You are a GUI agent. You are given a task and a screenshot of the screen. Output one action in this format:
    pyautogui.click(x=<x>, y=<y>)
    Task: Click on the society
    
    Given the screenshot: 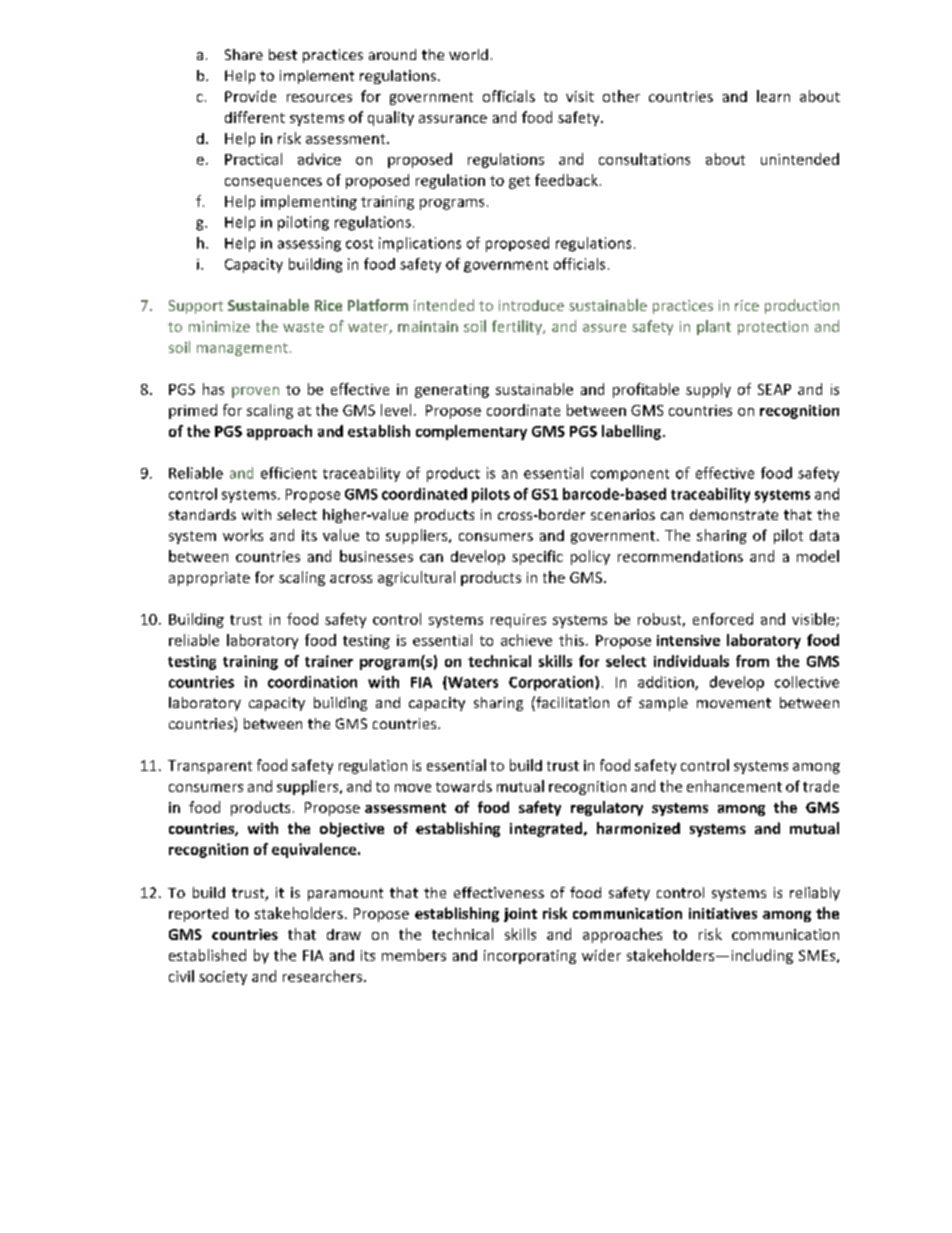 What is the action you would take?
    pyautogui.click(x=223, y=978)
